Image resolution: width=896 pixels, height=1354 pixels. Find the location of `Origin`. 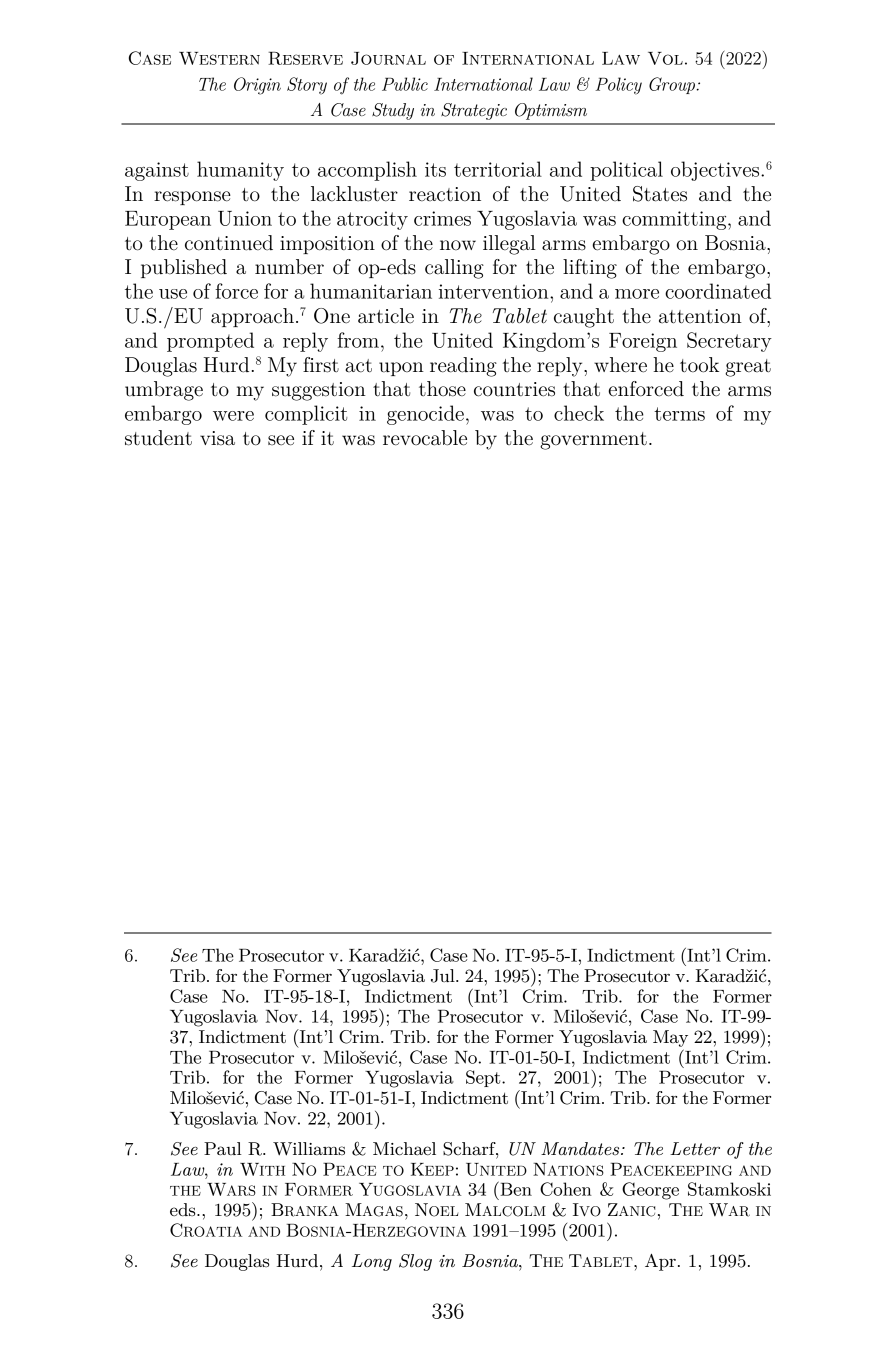

Origin is located at coordinates (257, 86).
